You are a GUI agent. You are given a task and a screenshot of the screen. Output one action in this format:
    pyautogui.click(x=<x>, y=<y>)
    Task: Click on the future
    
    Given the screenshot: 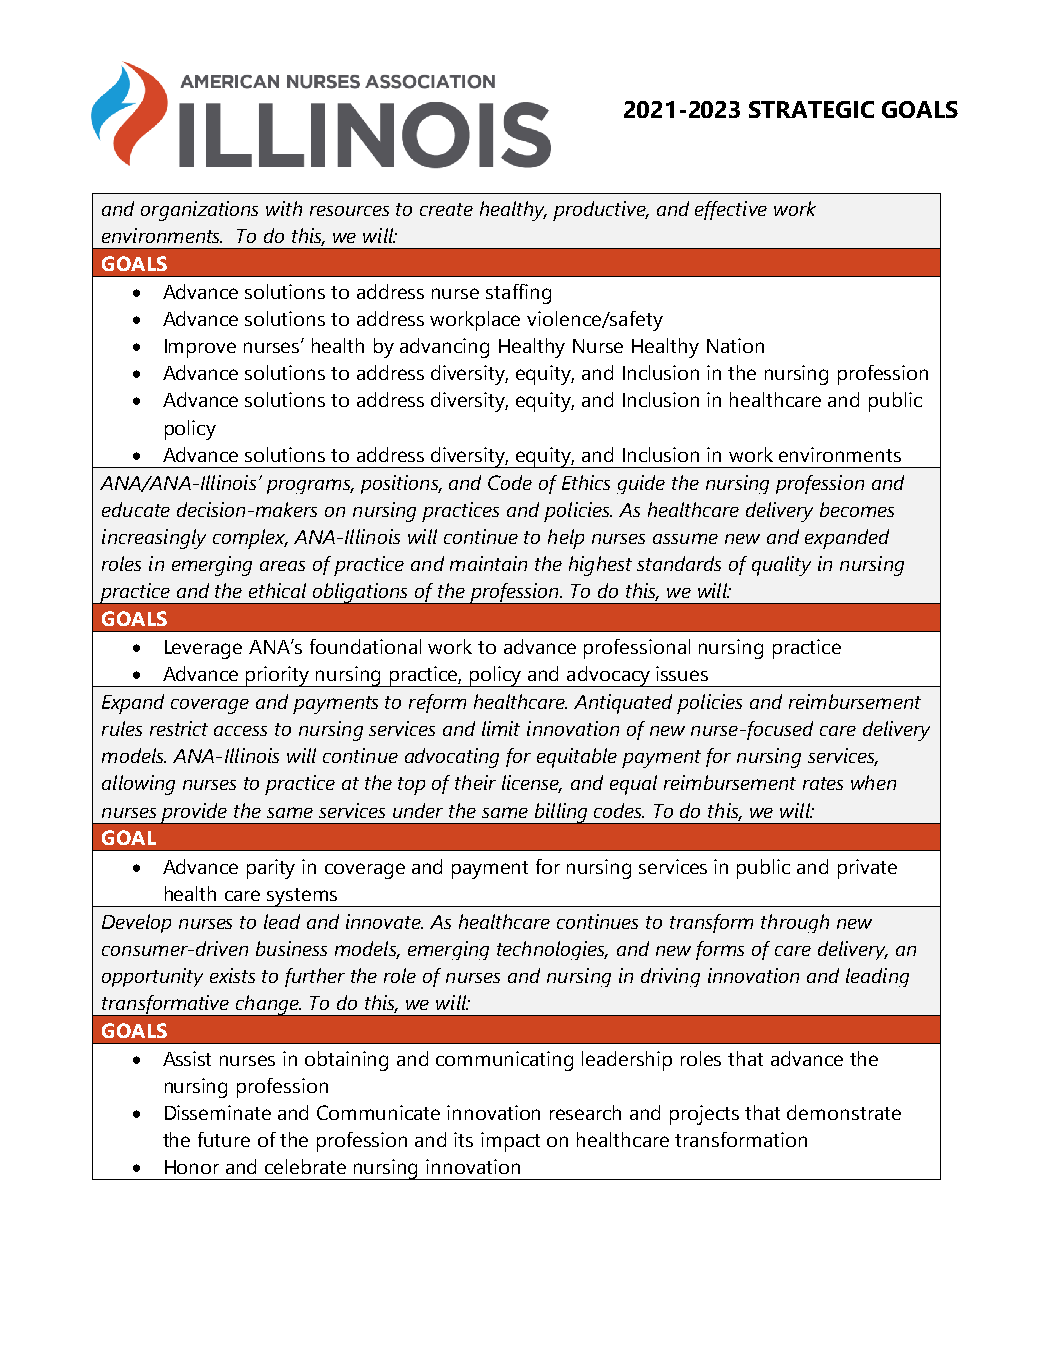 What is the action you would take?
    pyautogui.click(x=224, y=1139)
